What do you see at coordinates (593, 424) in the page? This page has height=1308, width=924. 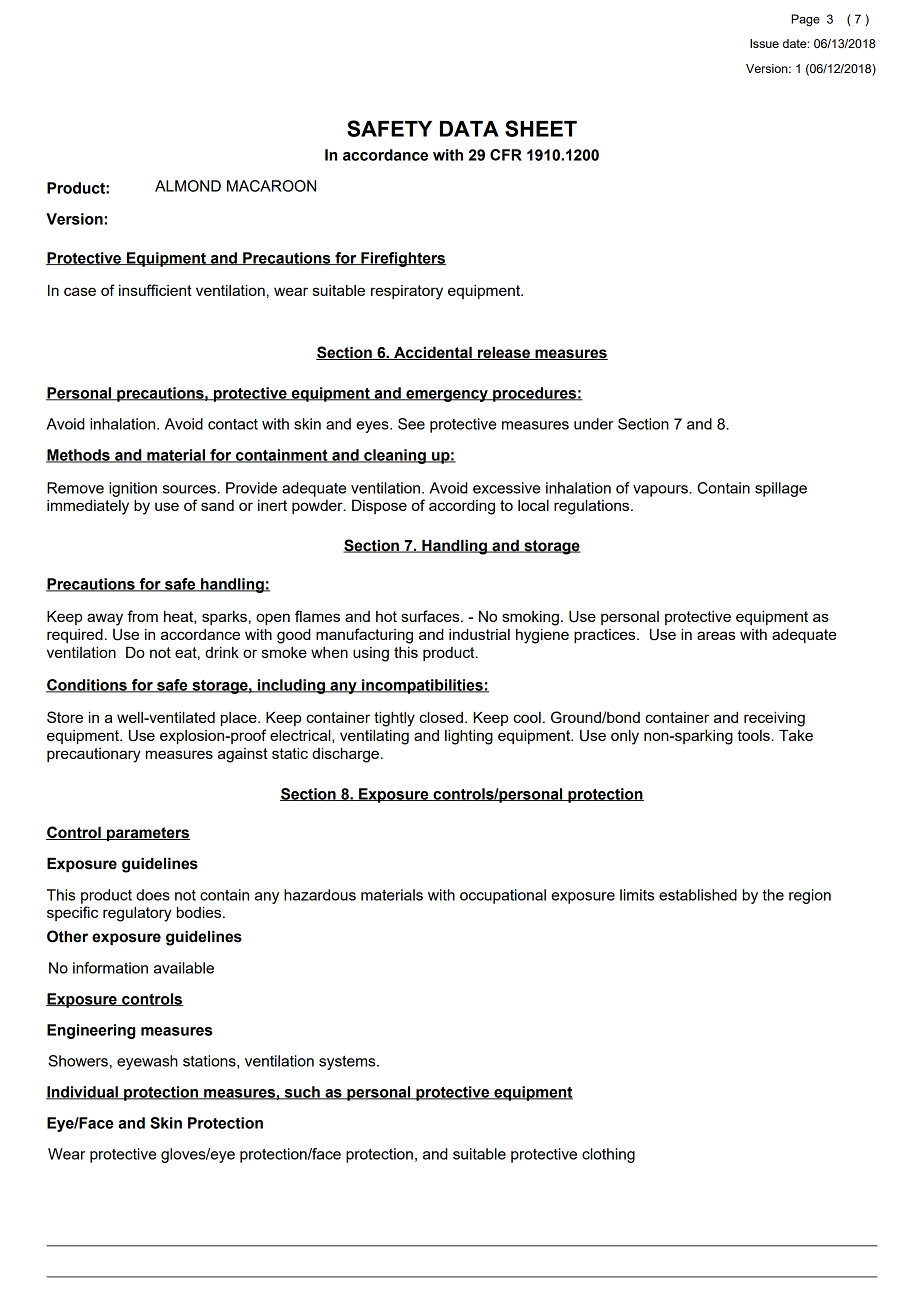 I see `under` at bounding box center [593, 424].
